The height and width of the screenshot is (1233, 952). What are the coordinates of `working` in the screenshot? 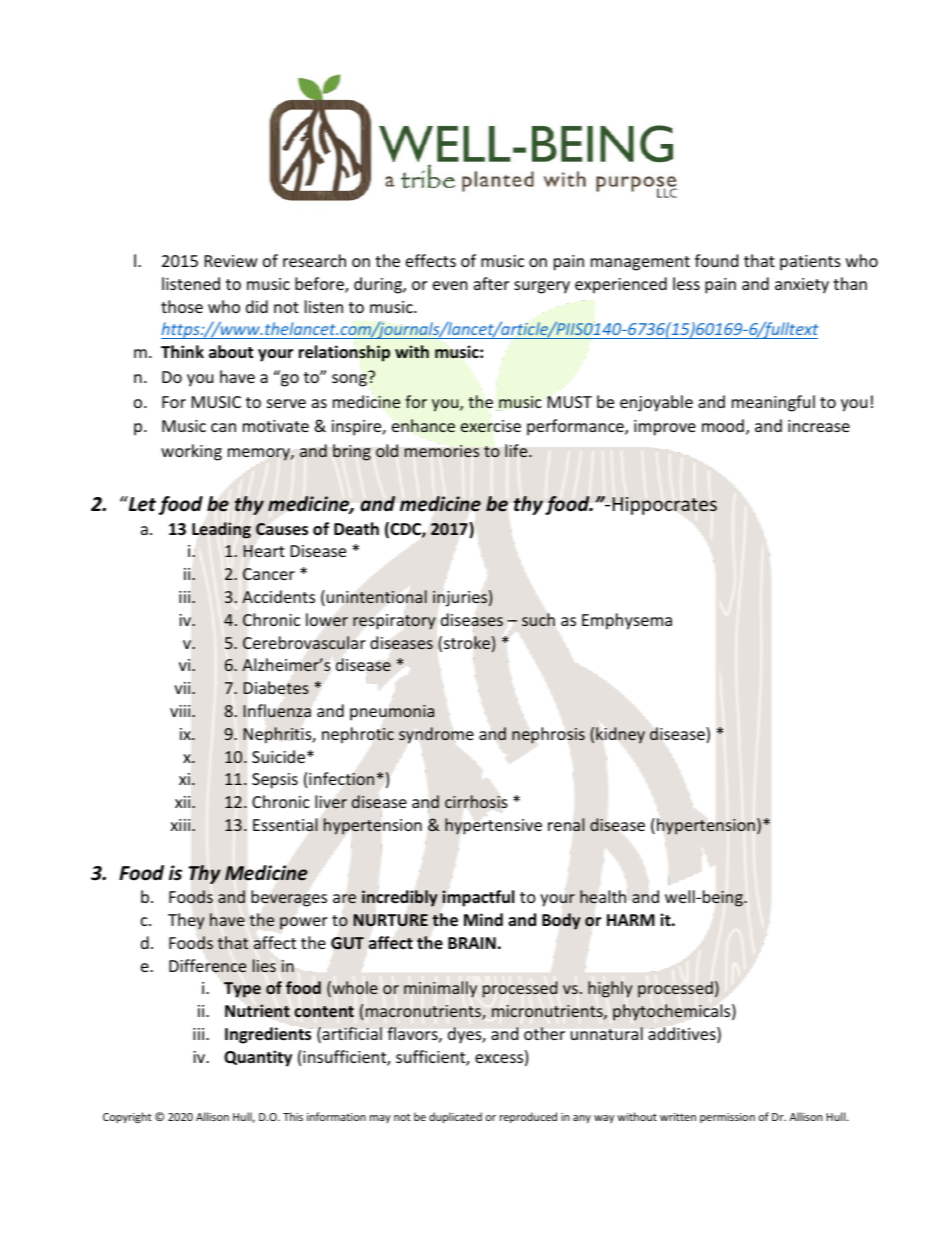 It's located at (191, 452).
